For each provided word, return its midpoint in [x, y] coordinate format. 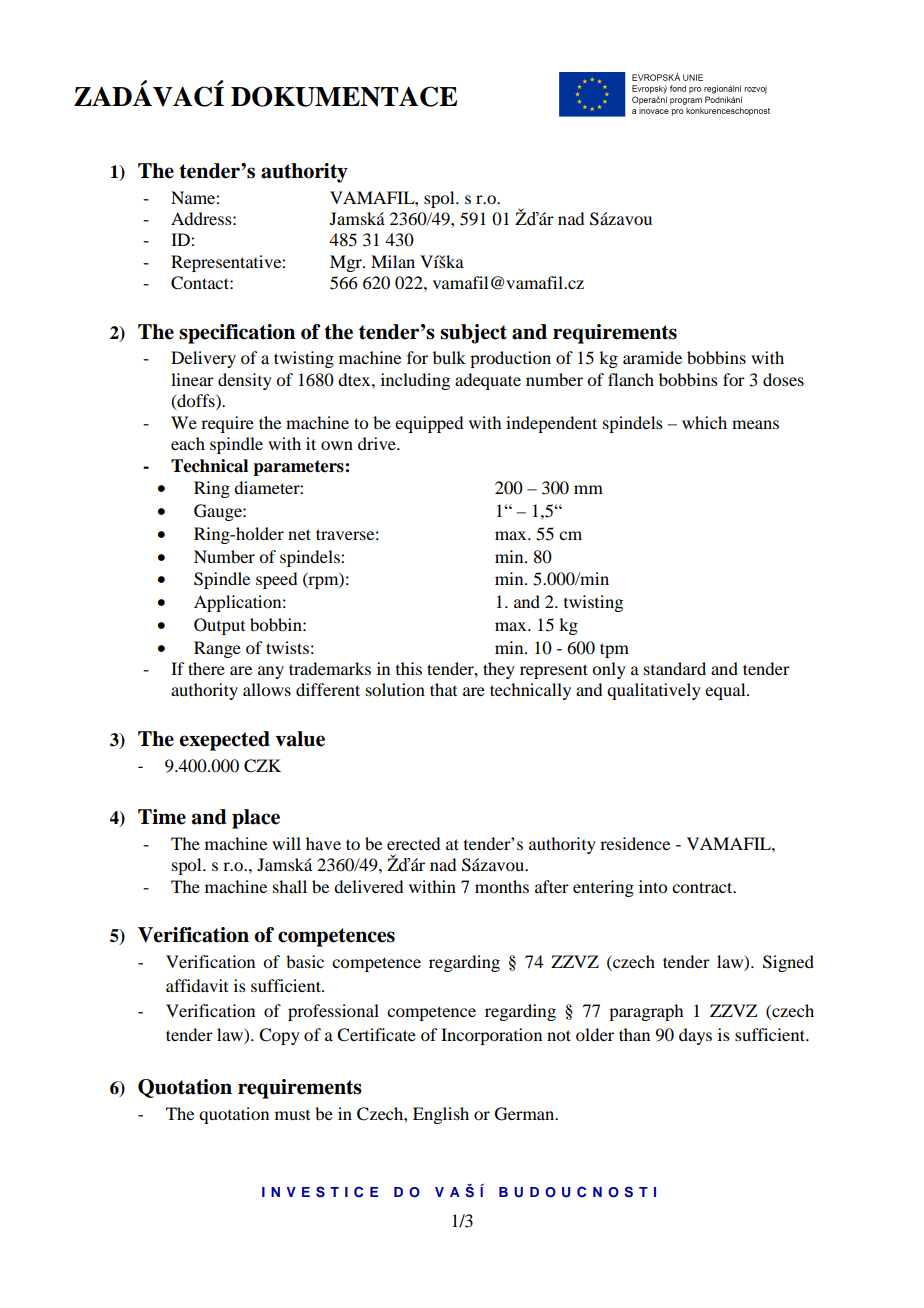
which [704, 422]
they [499, 670]
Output [219, 626]
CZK [262, 766]
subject [473, 334]
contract [703, 887]
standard [675, 668]
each [188, 443]
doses [783, 379]
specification [237, 334]
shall [290, 886]
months [502, 886]
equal [726, 691]
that [443, 689]
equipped [429, 424]
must [292, 1115]
